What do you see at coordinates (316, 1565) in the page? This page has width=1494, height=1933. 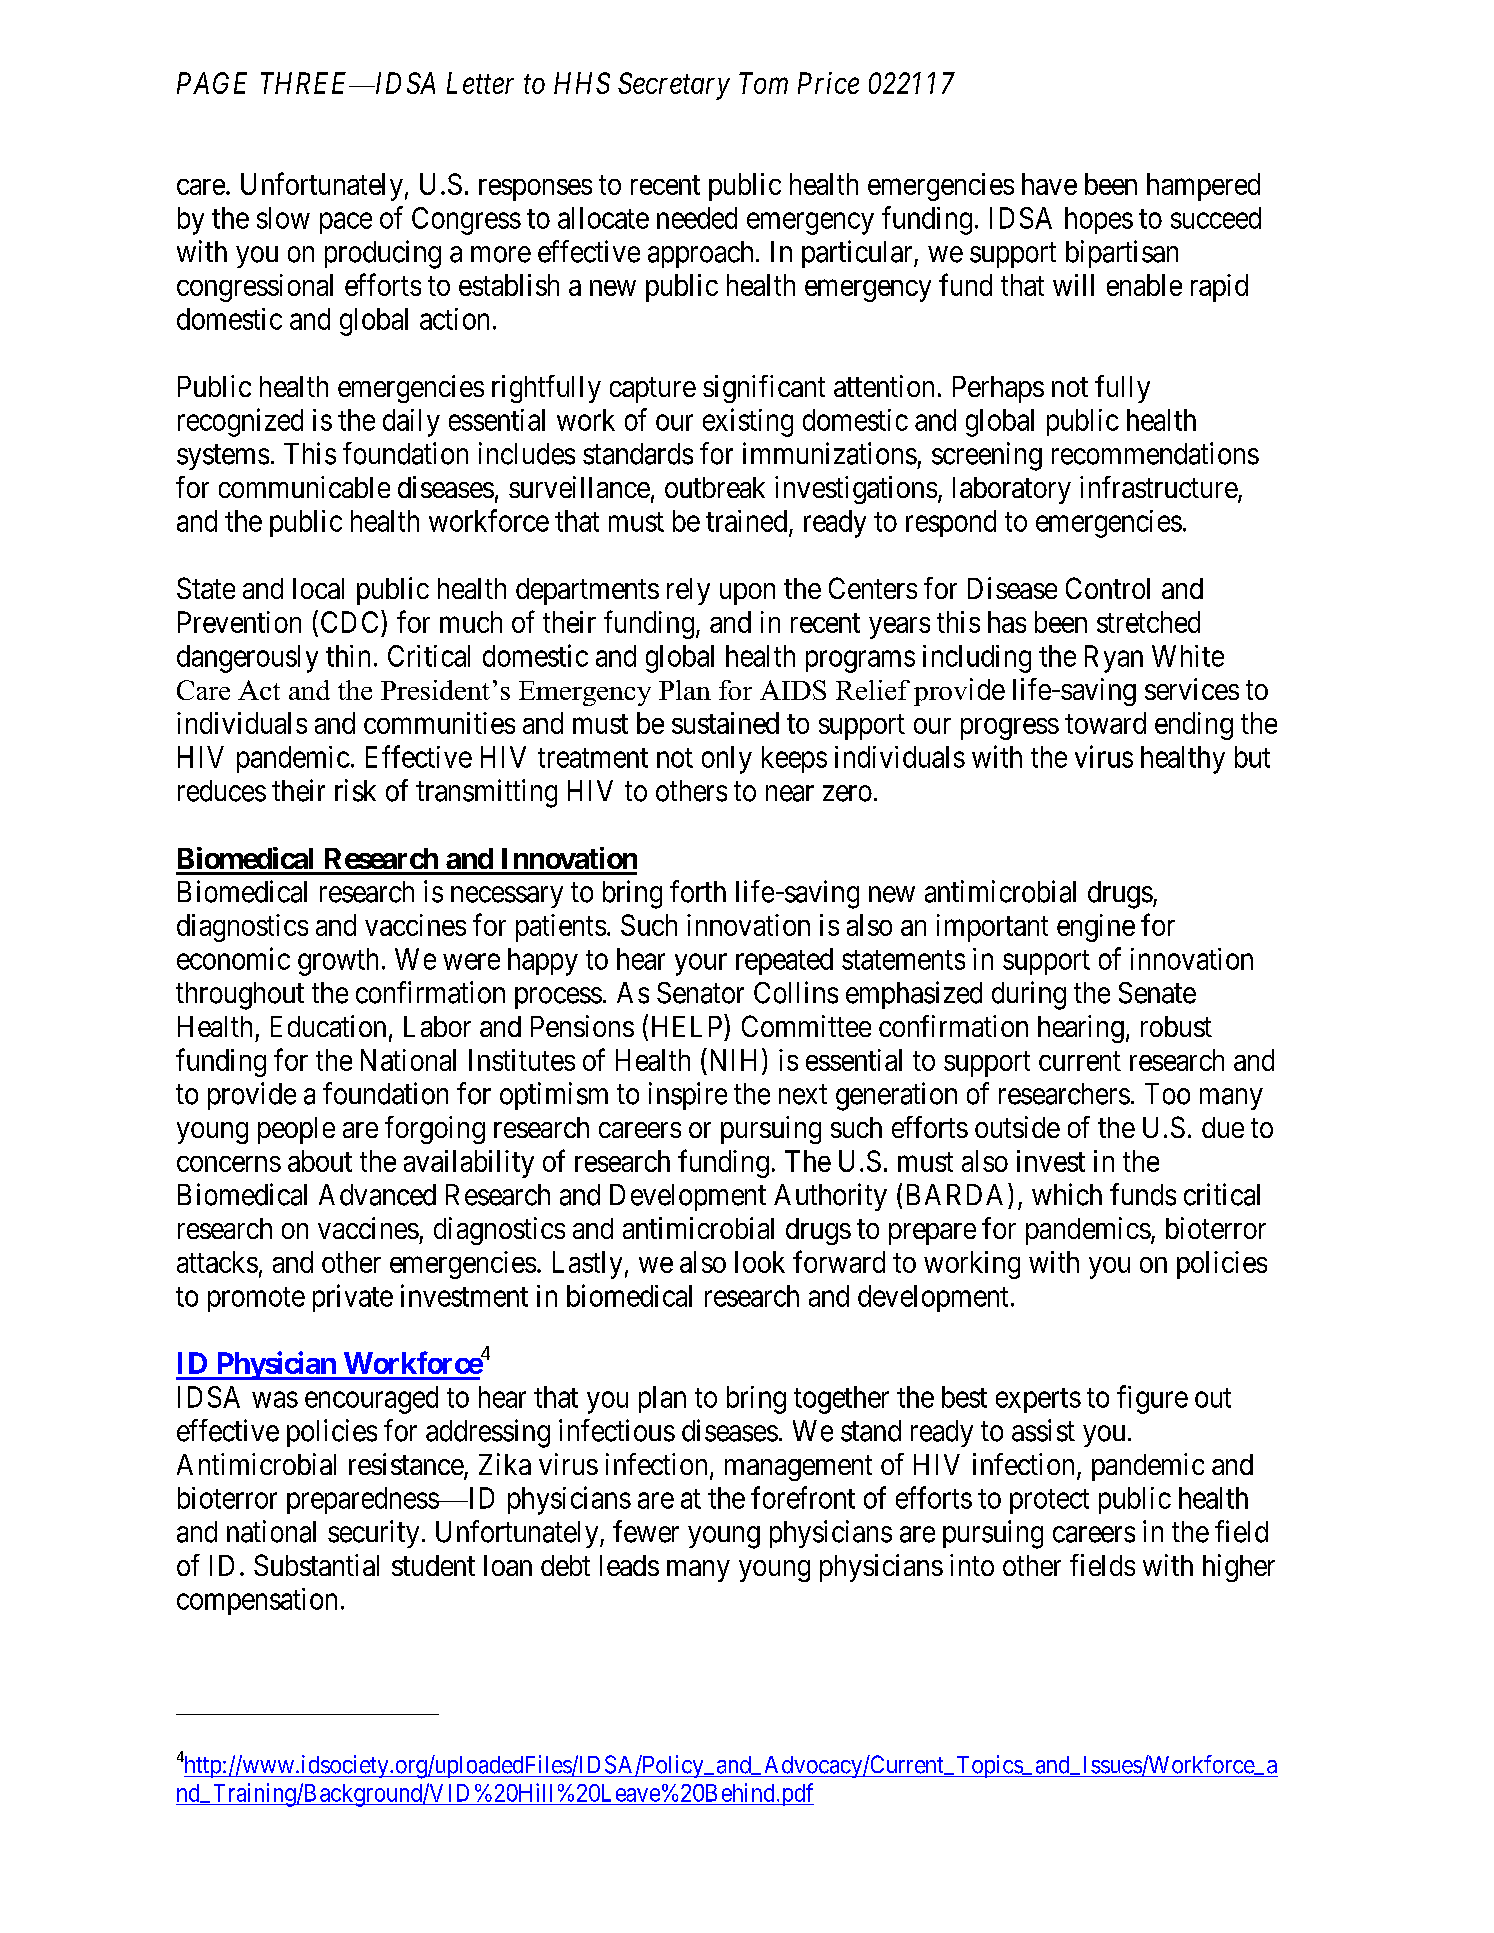 I see `Substantial` at bounding box center [316, 1565].
